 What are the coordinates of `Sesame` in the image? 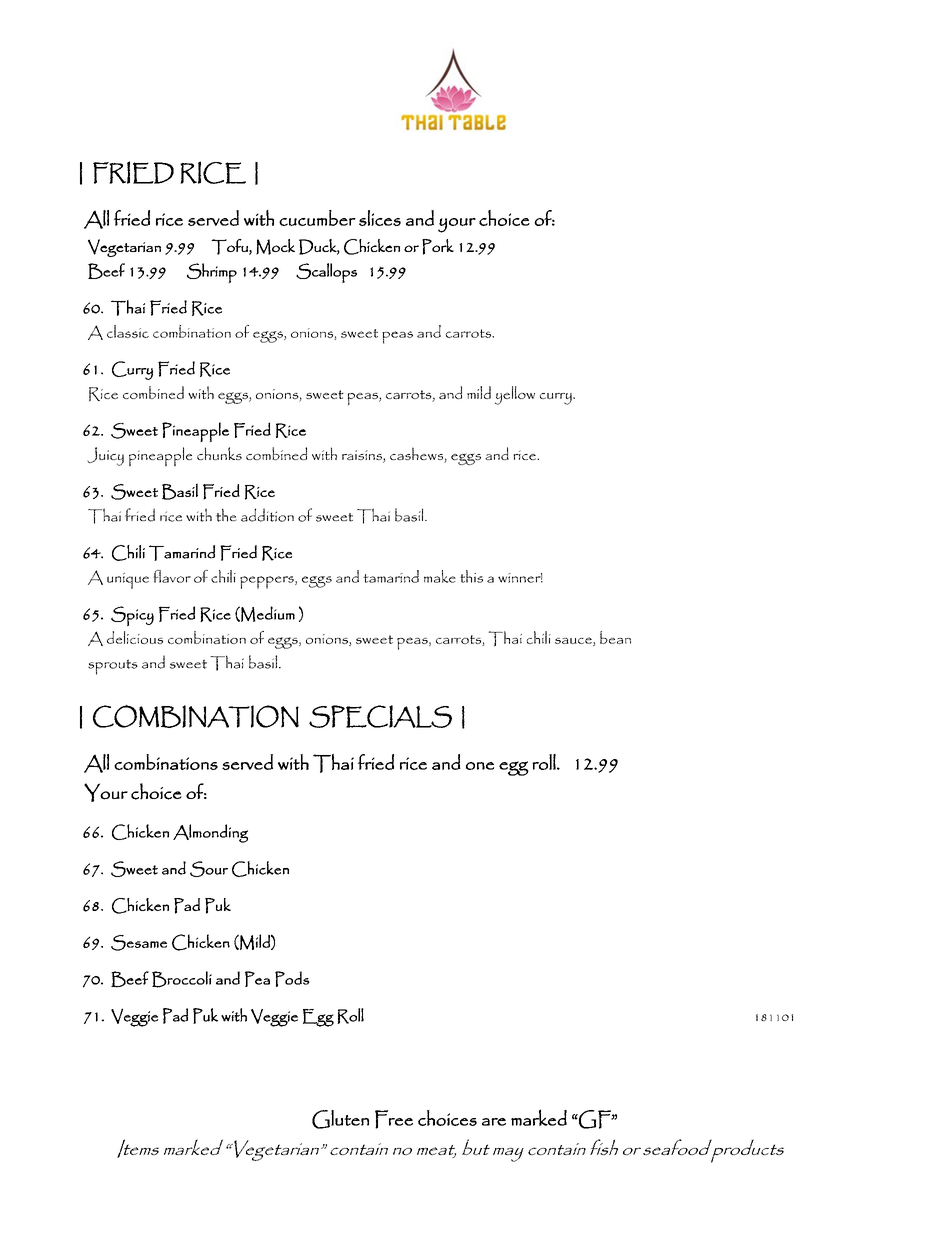 It's located at (139, 943).
